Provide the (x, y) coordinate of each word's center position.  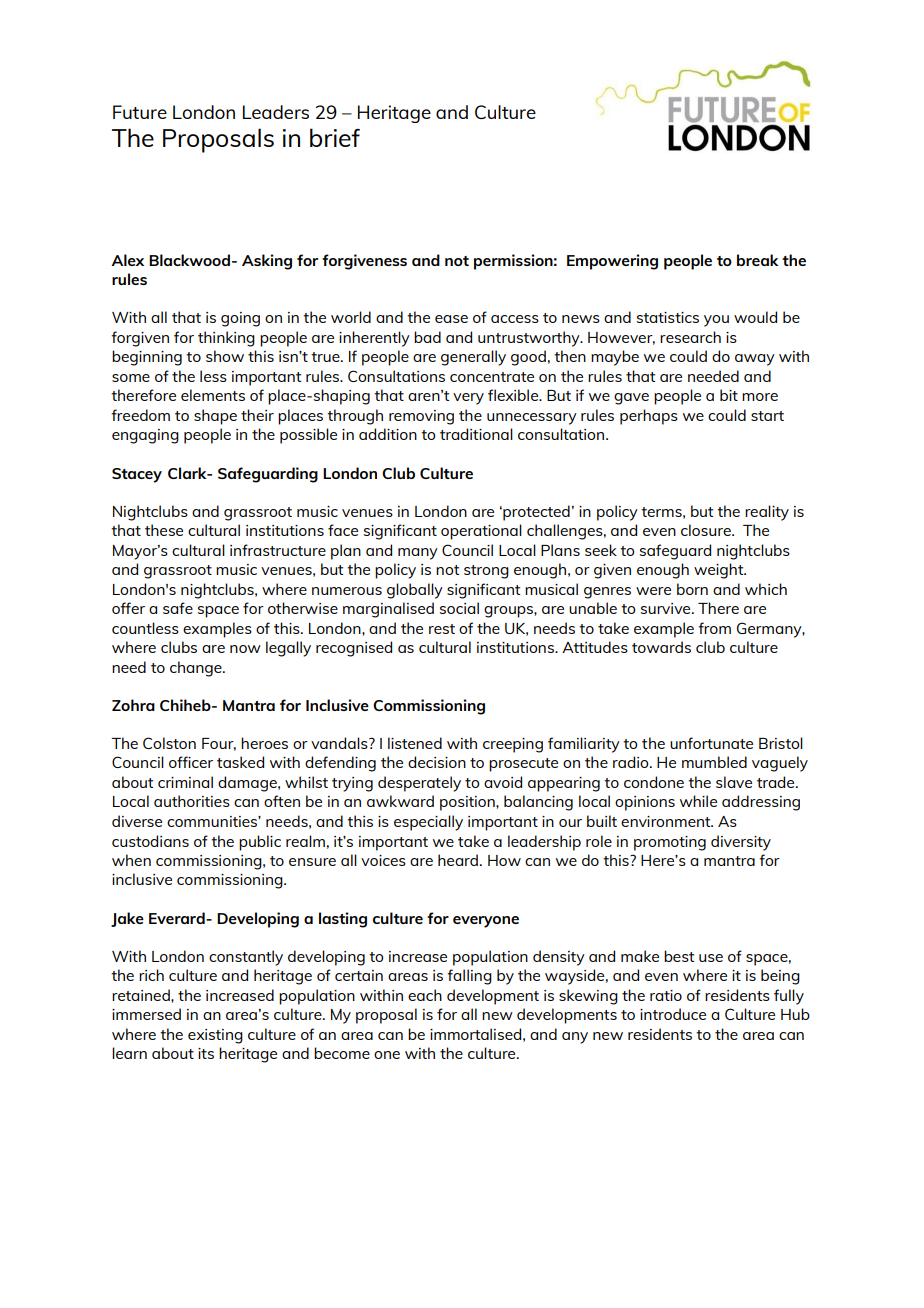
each (425, 995)
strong (486, 572)
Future (140, 112)
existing (215, 1036)
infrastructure (278, 550)
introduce (673, 1014)
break (757, 260)
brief (335, 137)
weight (720, 571)
